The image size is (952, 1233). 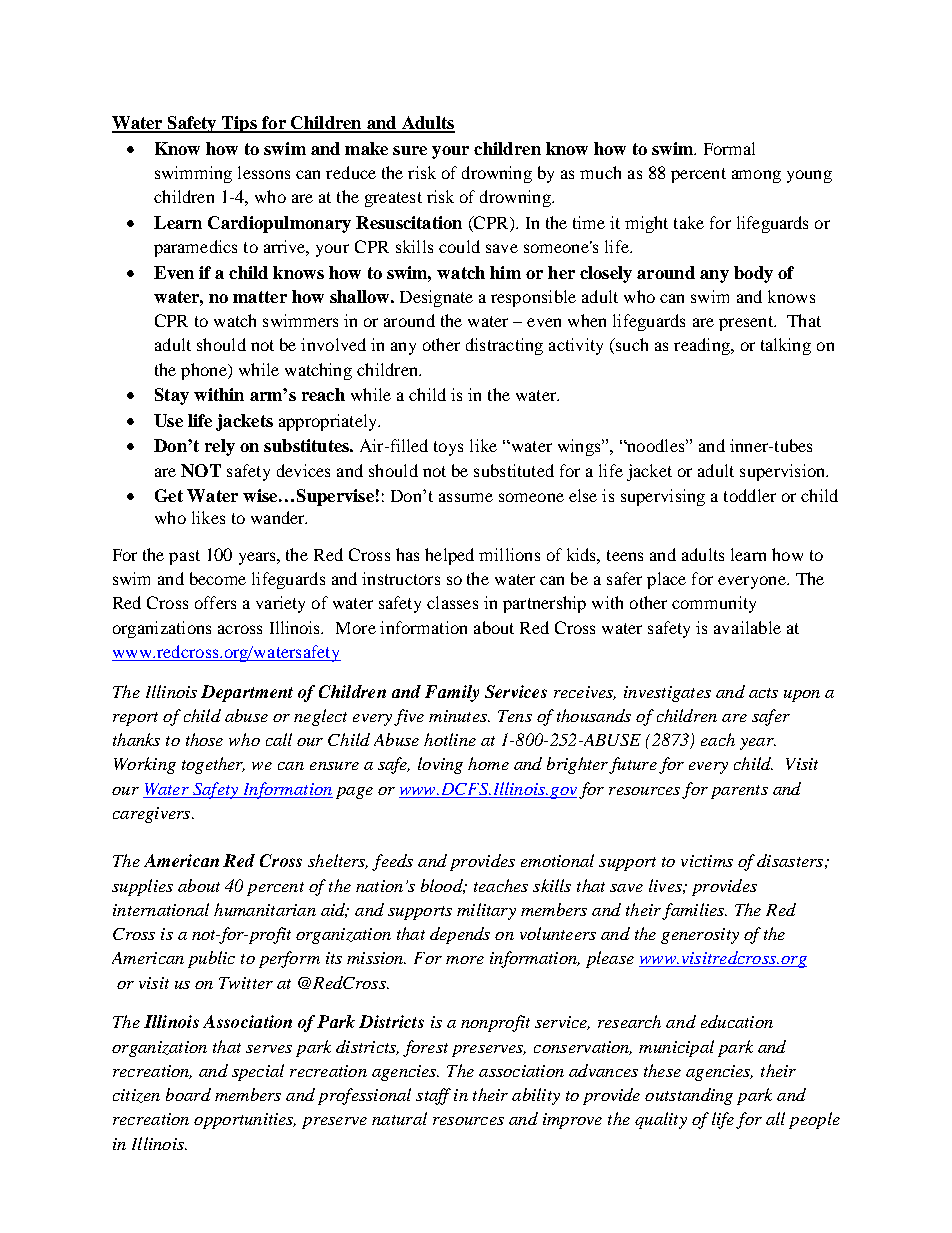 What do you see at coordinates (188, 1094) in the image?
I see `board` at bounding box center [188, 1094].
